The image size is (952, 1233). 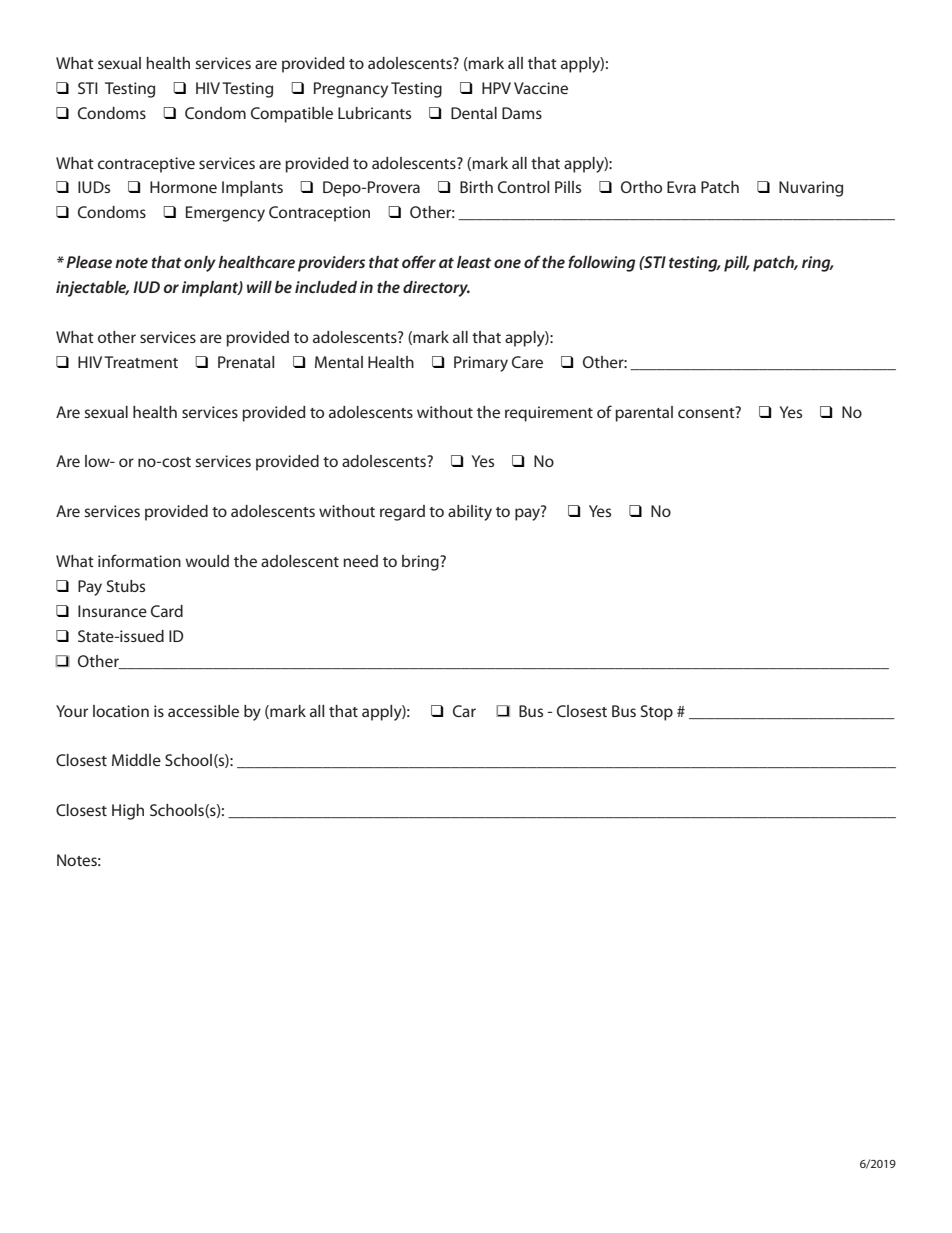 What do you see at coordinates (146, 165) in the page?
I see `contraceptive` at bounding box center [146, 165].
